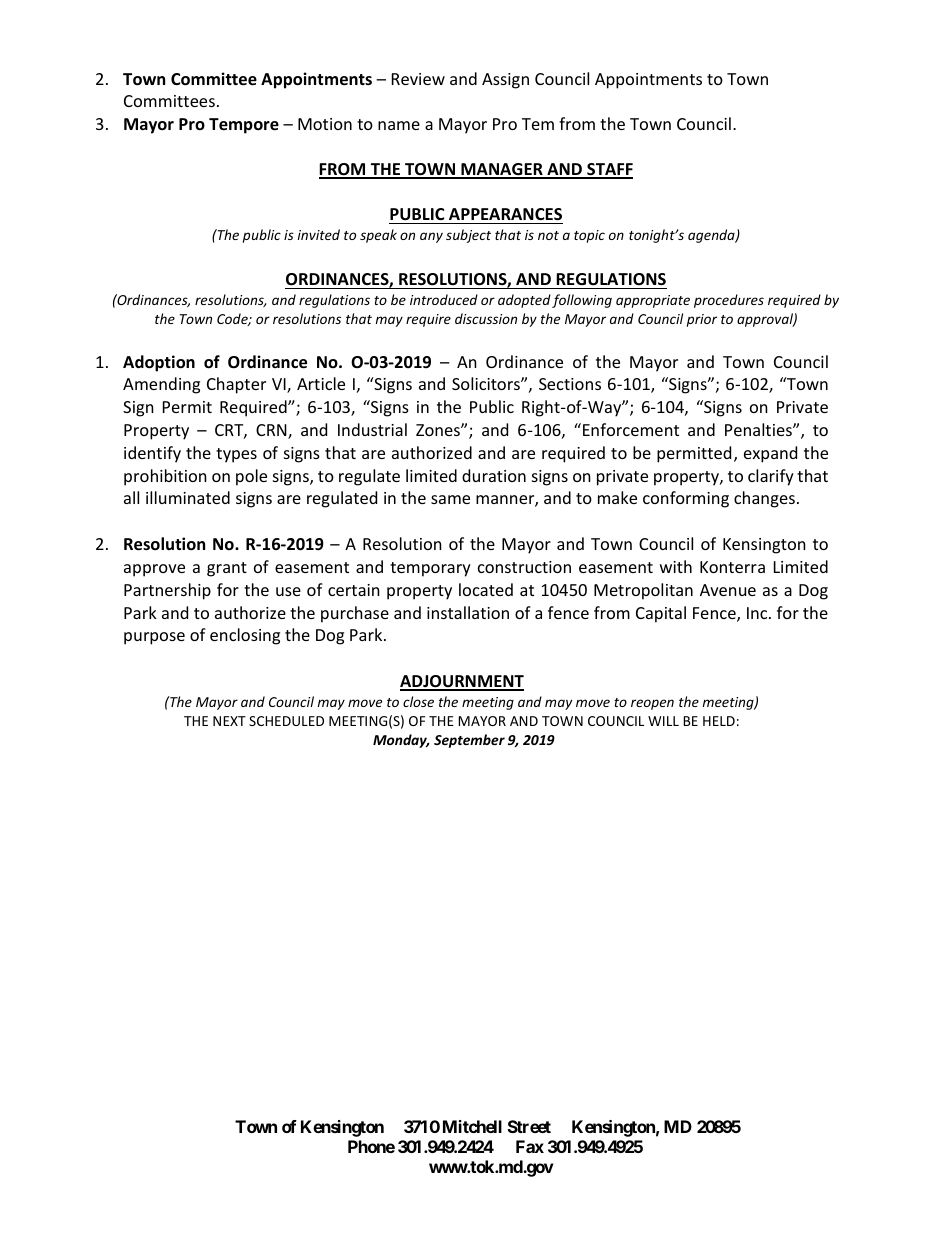 Image resolution: width=952 pixels, height=1233 pixels. What do you see at coordinates (472, 1126) in the screenshot?
I see `Mitchell` at bounding box center [472, 1126].
